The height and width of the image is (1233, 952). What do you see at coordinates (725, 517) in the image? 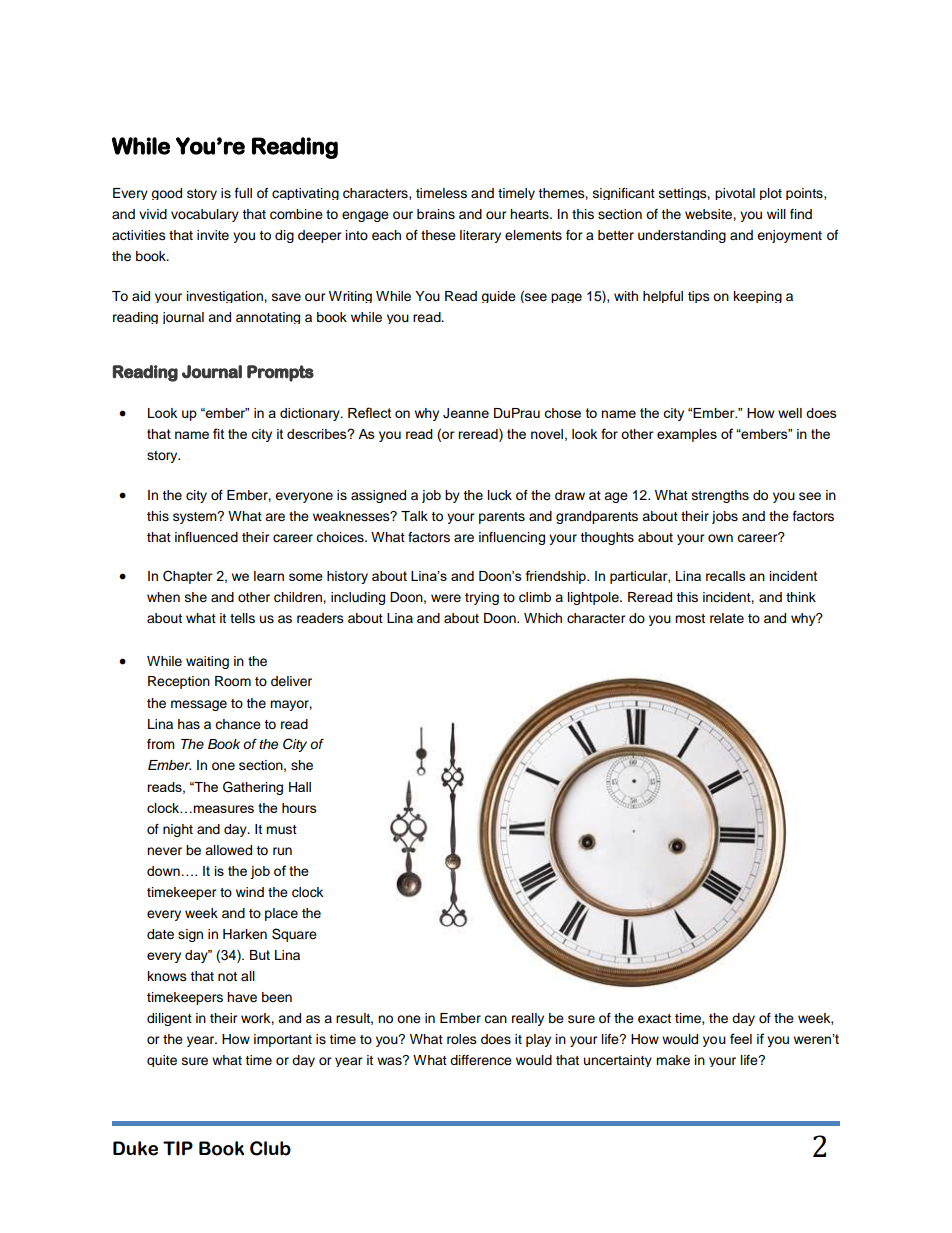
I see `jobs` at bounding box center [725, 517].
